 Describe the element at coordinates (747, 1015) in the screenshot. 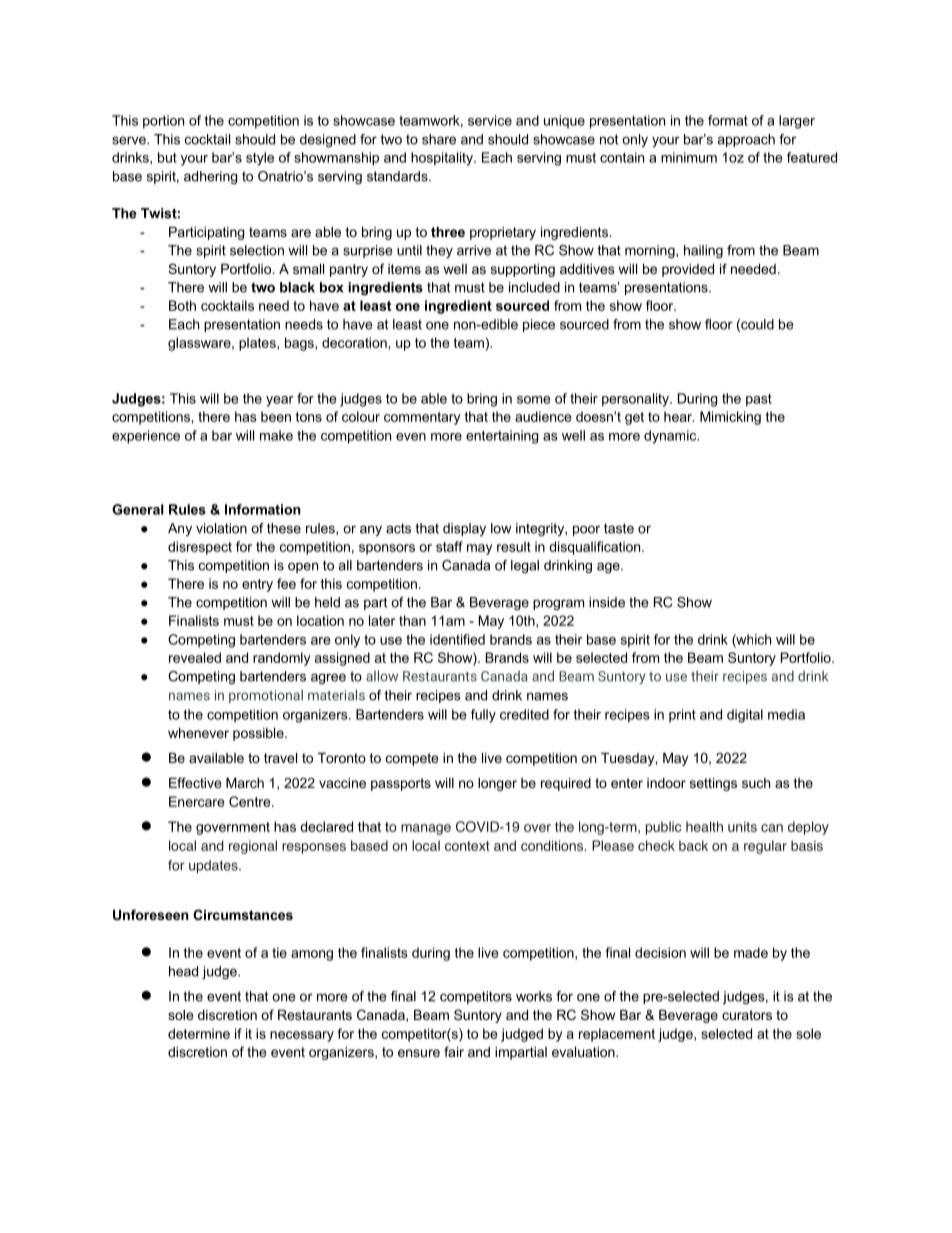

I see `curators` at that location.
